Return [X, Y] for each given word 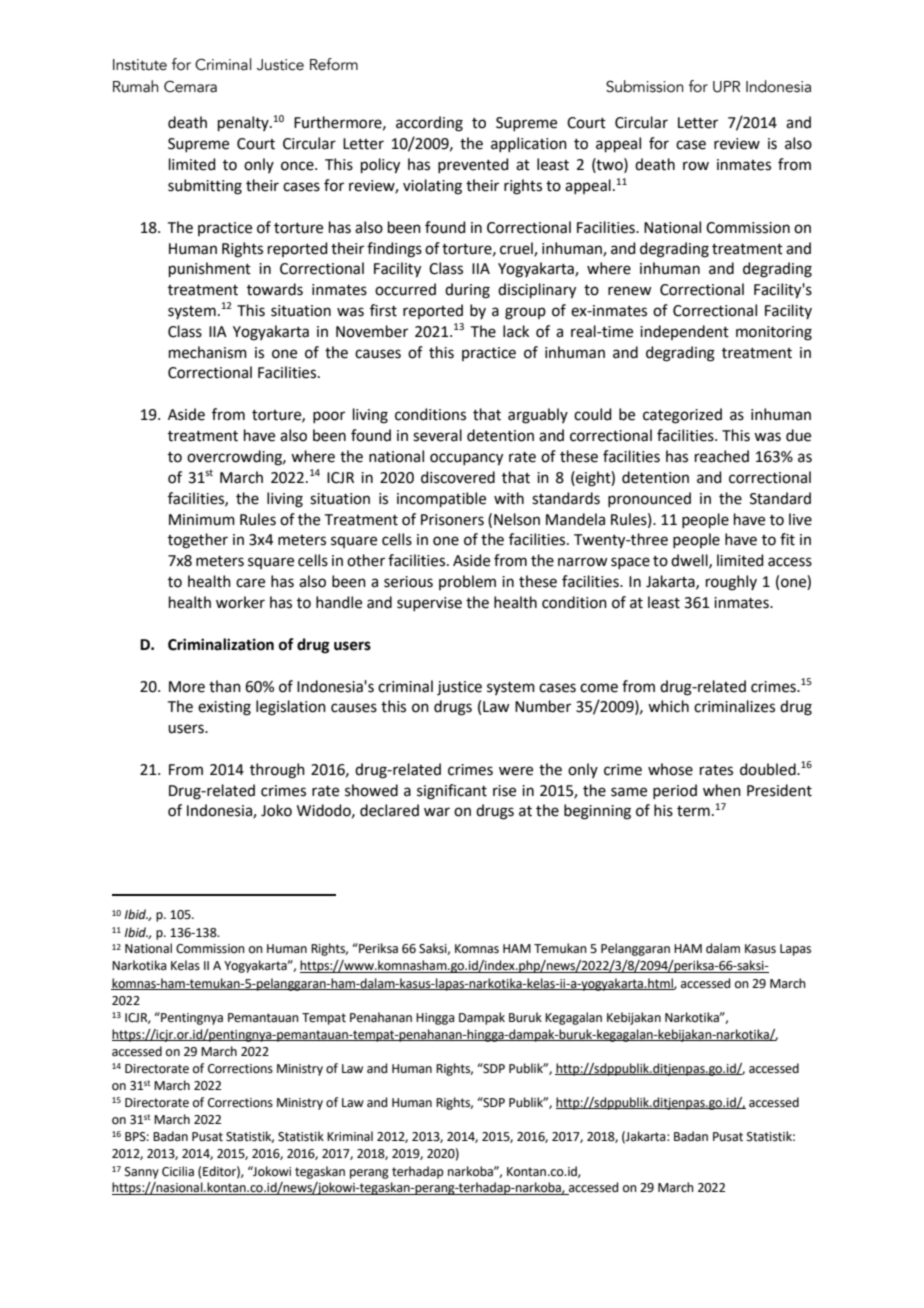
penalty [244, 123]
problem [467, 582]
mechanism [208, 352]
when [722, 790]
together [198, 541]
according [429, 124]
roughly [731, 583]
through [277, 771]
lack [516, 331]
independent [684, 332]
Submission [645, 86]
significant [452, 792]
